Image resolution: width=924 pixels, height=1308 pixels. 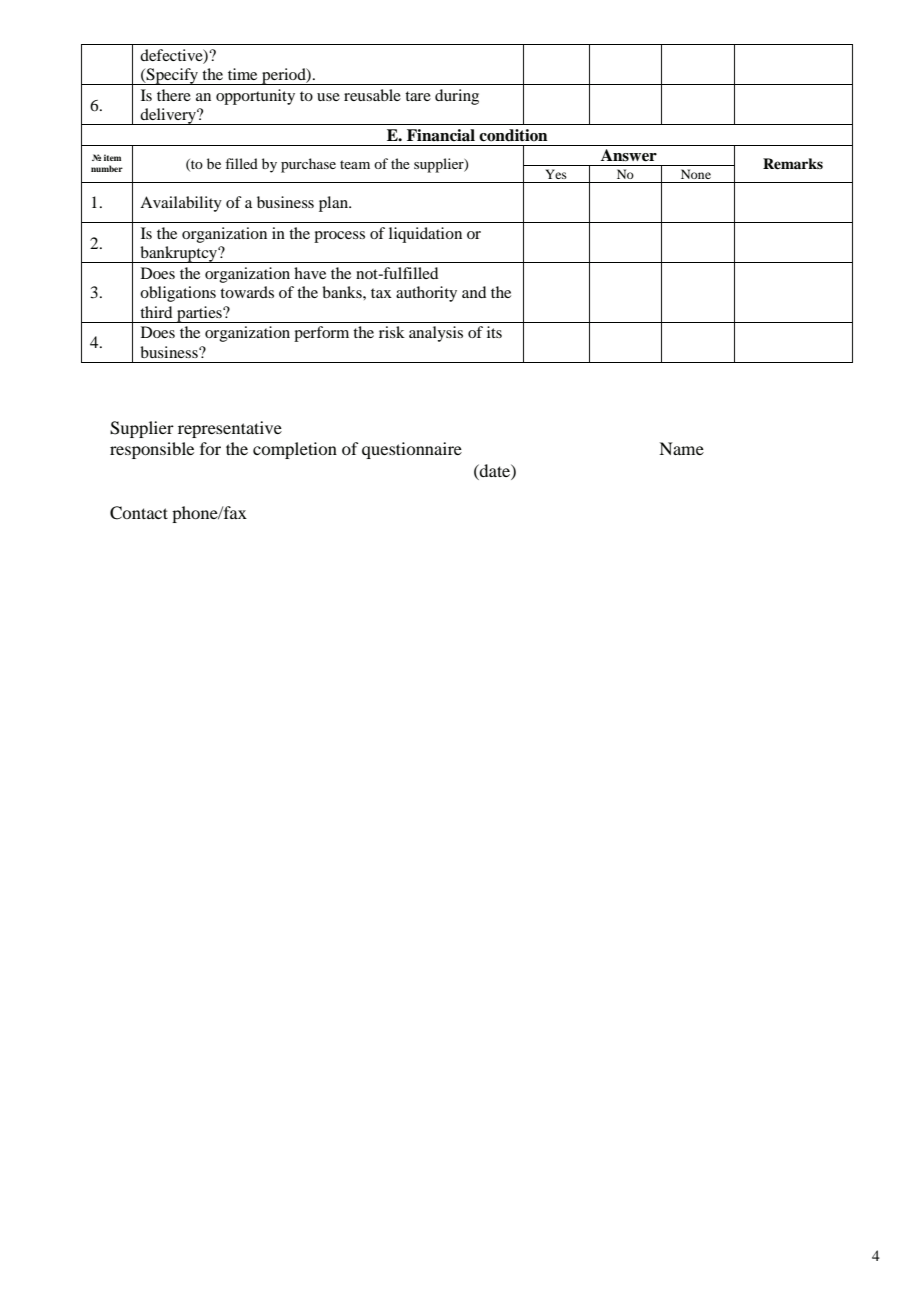 What do you see at coordinates (178, 294) in the document?
I see `obligations` at bounding box center [178, 294].
